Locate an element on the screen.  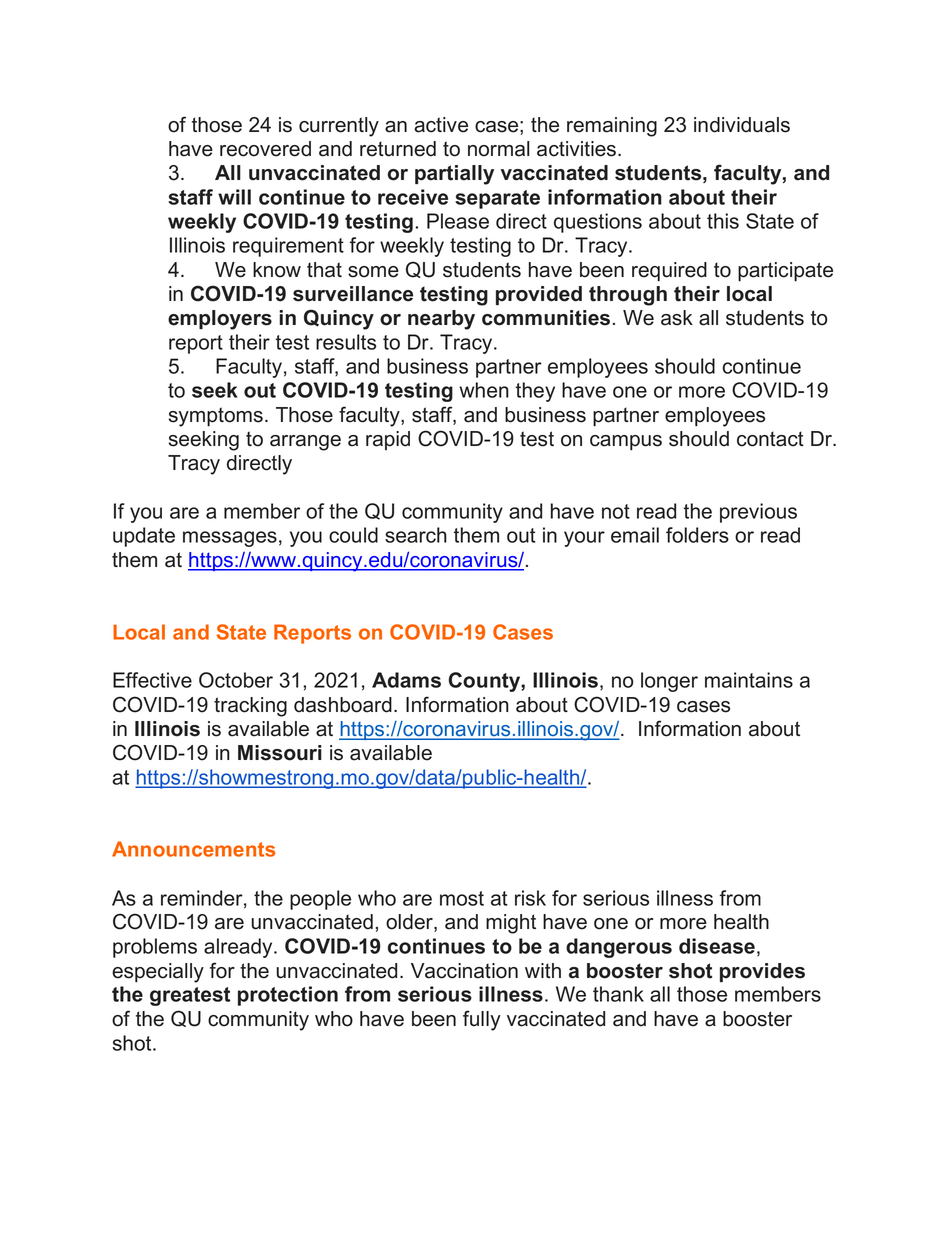
symptoms is located at coordinates (215, 417).
